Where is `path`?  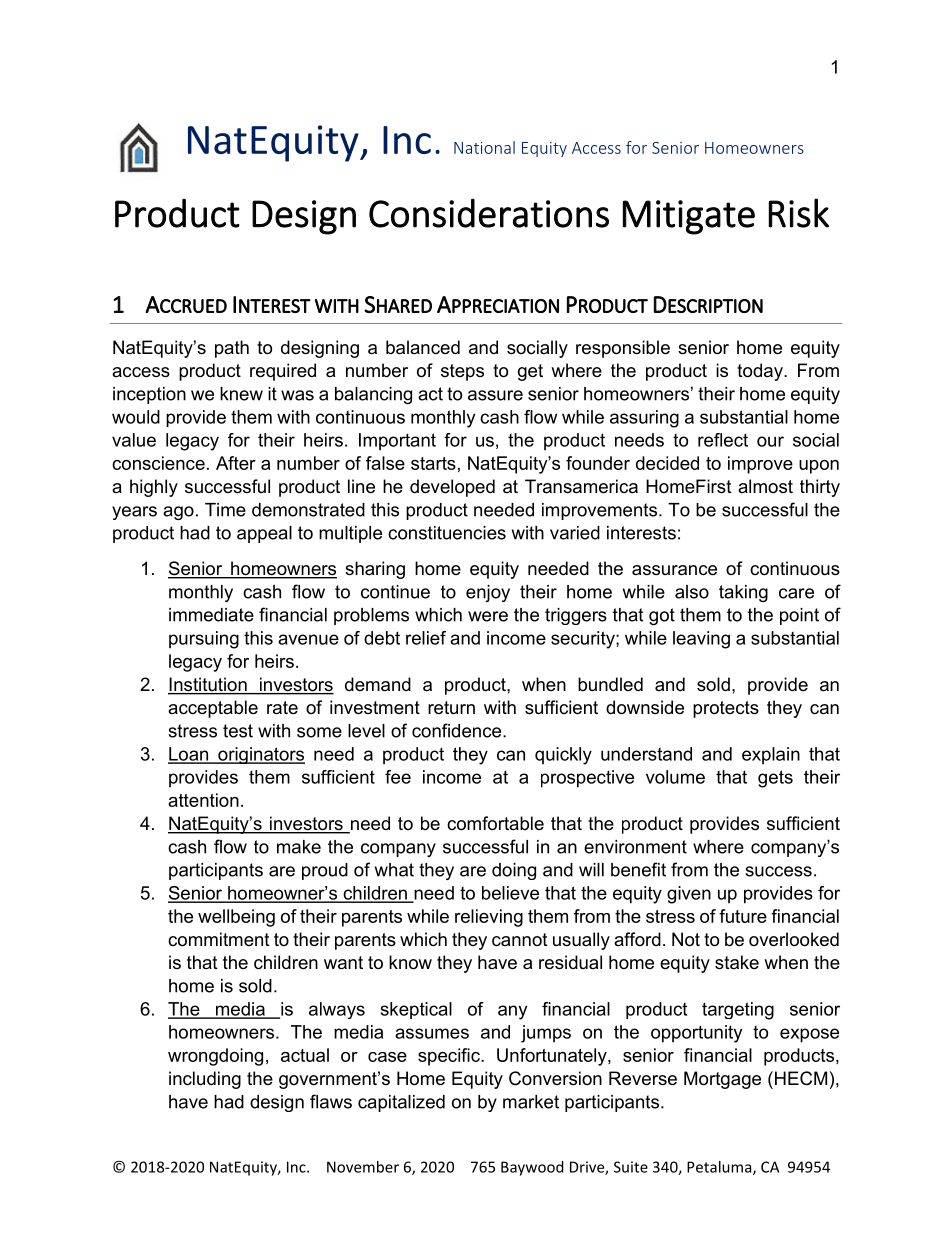 path is located at coordinates (232, 349).
